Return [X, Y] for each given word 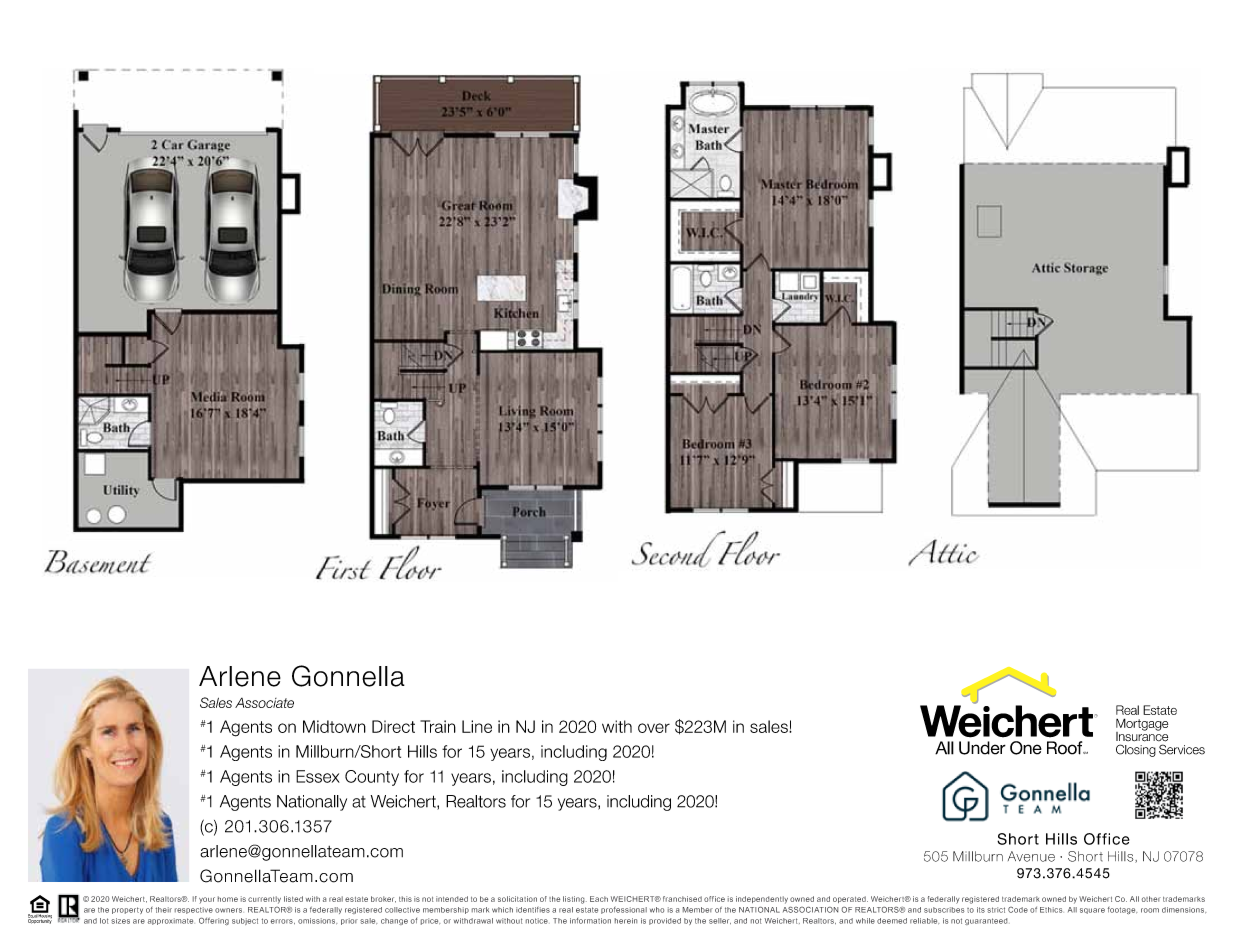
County [372, 778]
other [1151, 899]
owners [228, 910]
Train [438, 726]
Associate [264, 703]
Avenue [1031, 856]
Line [477, 726]
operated [850, 899]
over [654, 728]
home [228, 899]
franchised [682, 899]
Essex [318, 776]
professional [624, 910]
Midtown [334, 726]
